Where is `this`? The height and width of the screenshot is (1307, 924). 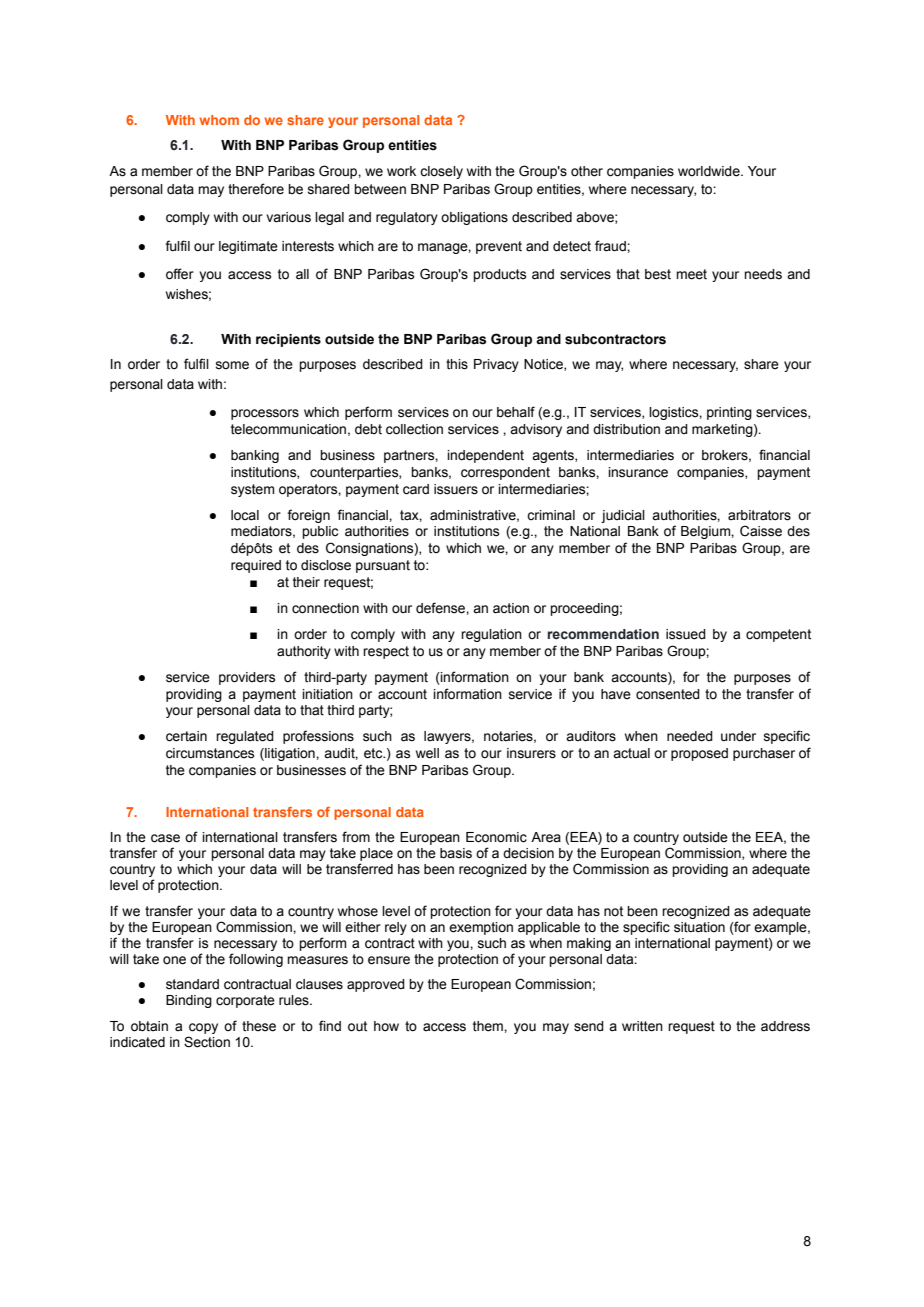
this is located at coordinates (457, 364).
